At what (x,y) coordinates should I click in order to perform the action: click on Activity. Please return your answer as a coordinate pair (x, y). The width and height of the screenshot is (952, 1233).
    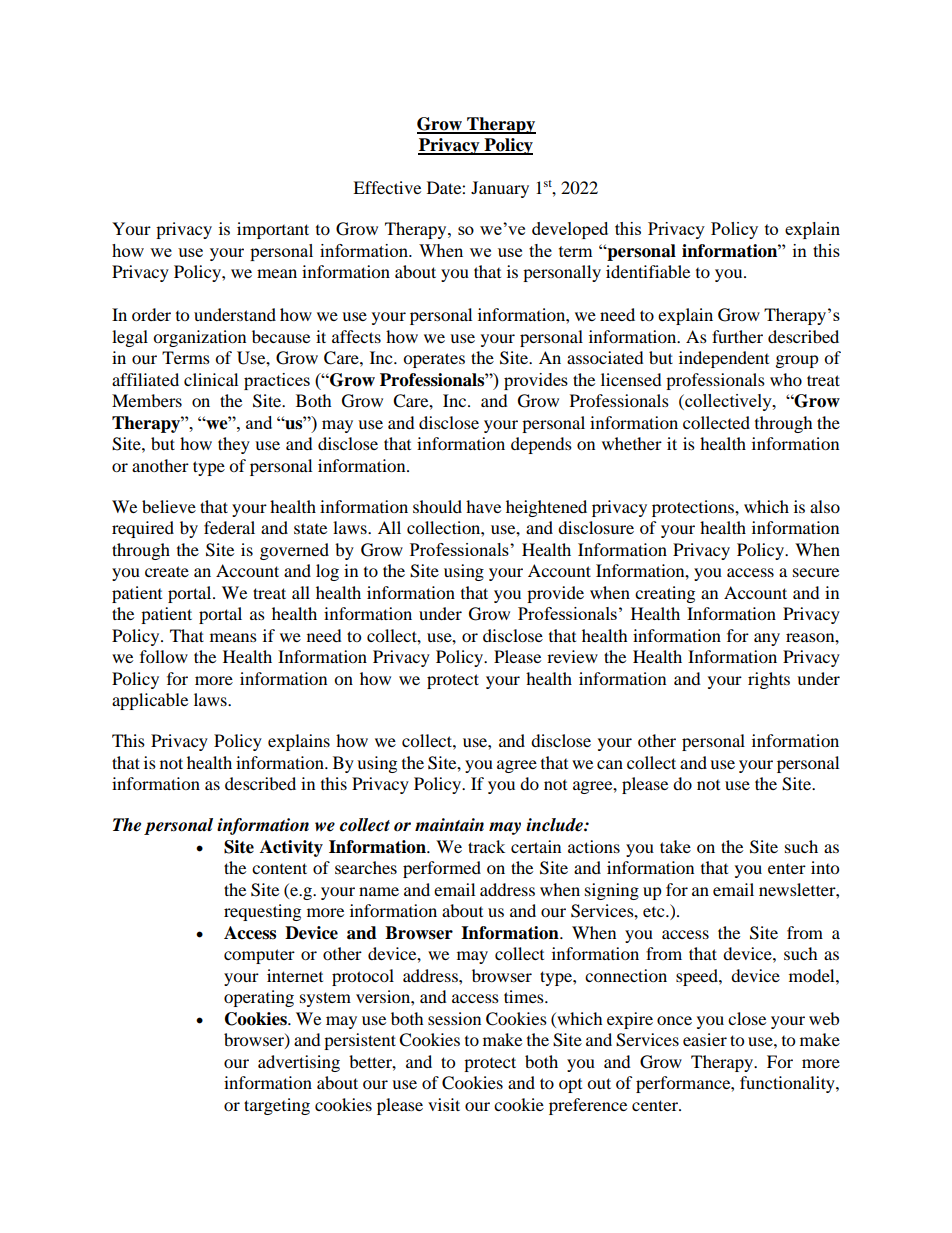
    Looking at the image, I should click on (291, 848).
